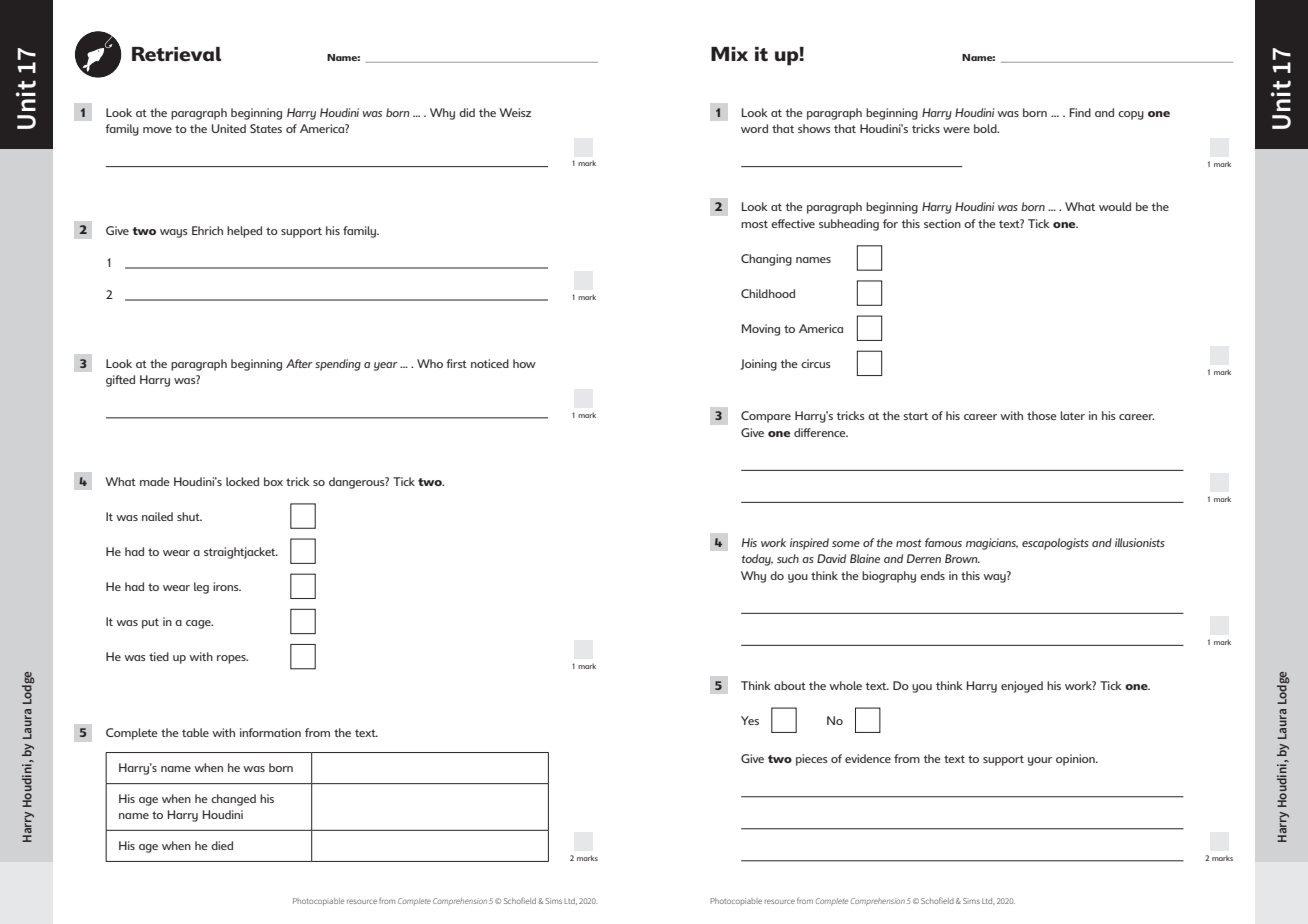 Image resolution: width=1308 pixels, height=924 pixels. I want to click on leg, so click(201, 588).
